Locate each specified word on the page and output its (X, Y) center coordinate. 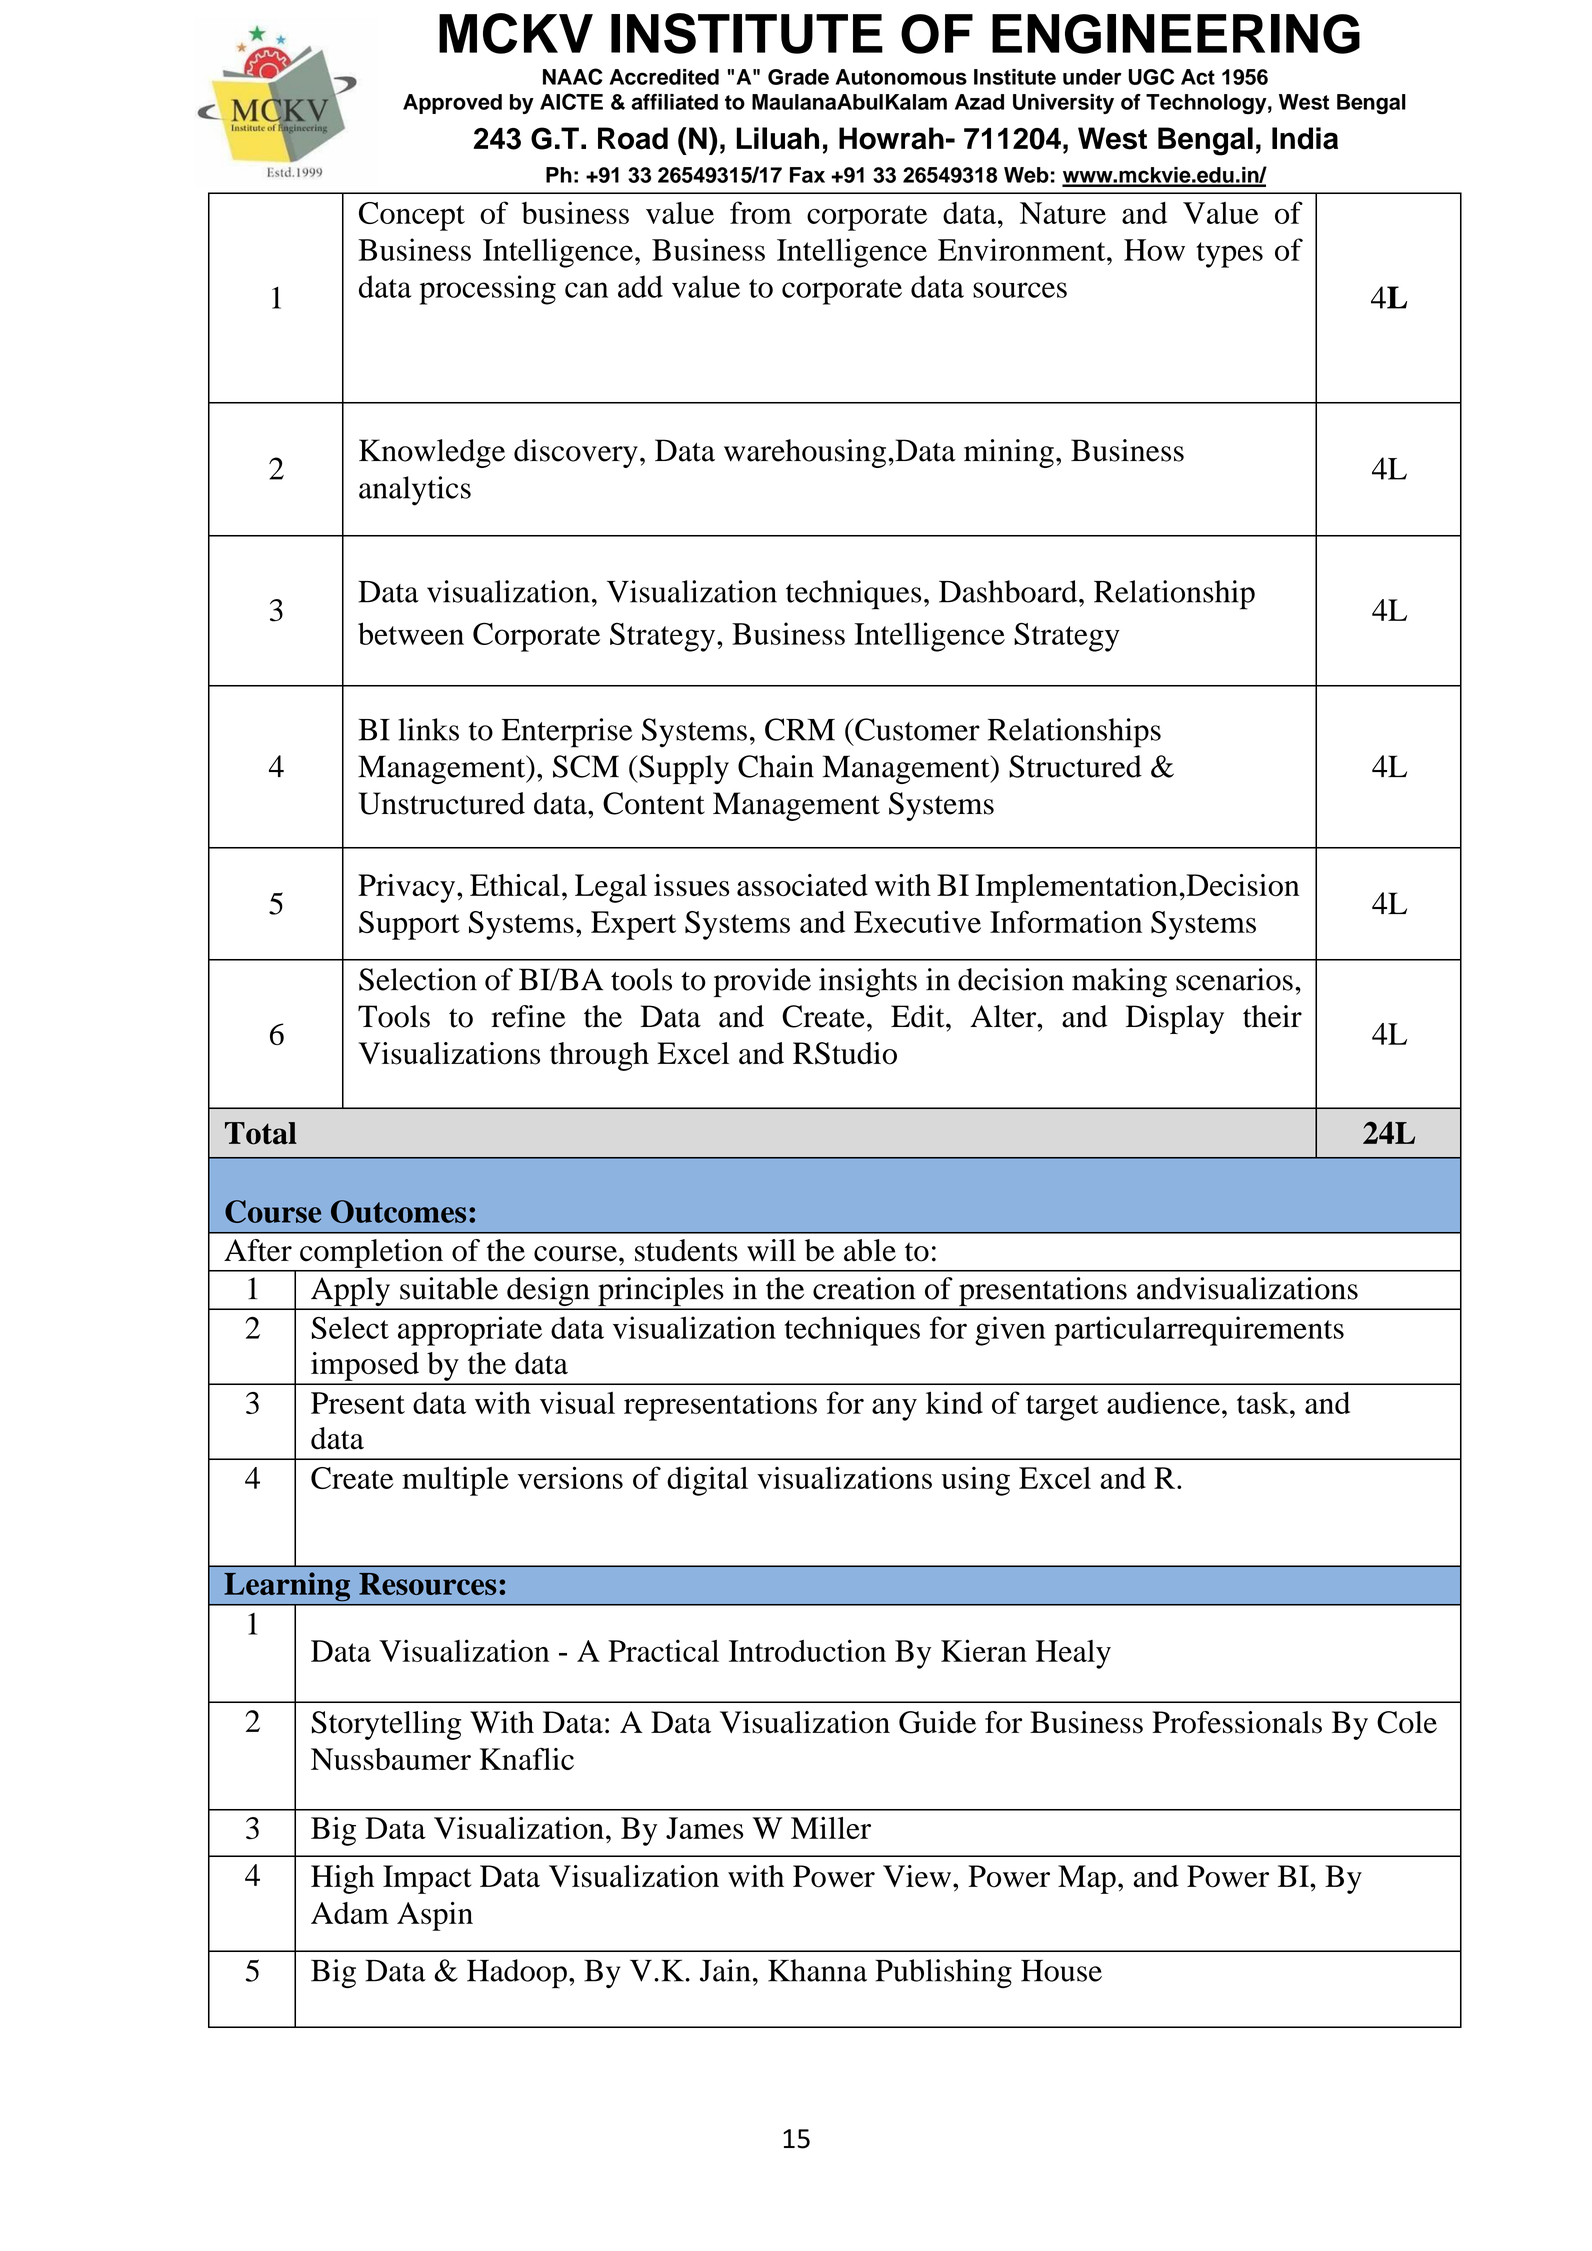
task (1264, 1403)
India (1305, 138)
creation (864, 1288)
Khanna (817, 1970)
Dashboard (1009, 591)
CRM (800, 729)
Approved (452, 104)
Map (1087, 1879)
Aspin (435, 1916)
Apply (350, 1293)
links (428, 729)
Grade (798, 77)
